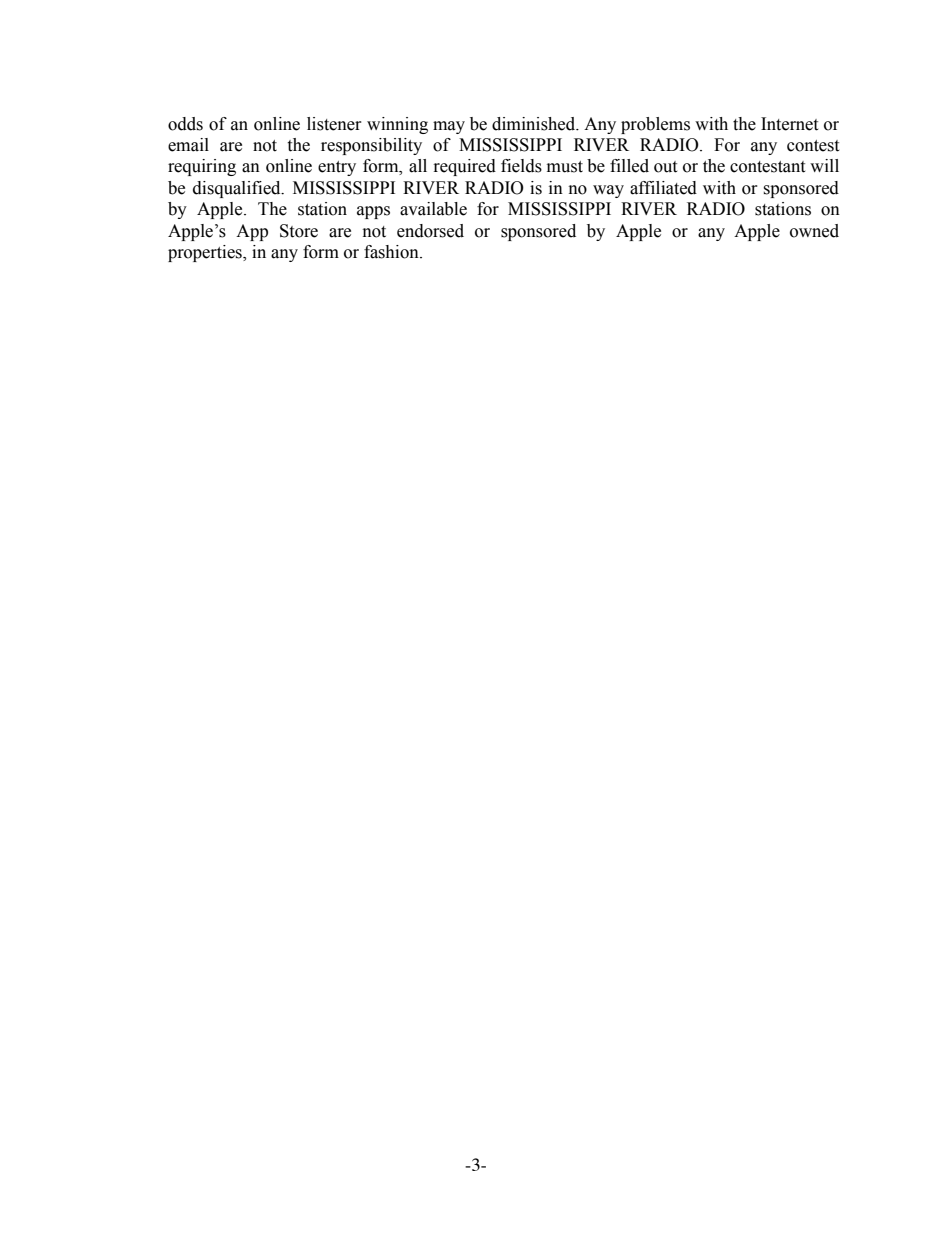 The width and height of the screenshot is (952, 1233). Describe the element at coordinates (789, 124) in the screenshot. I see `Internet` at that location.
